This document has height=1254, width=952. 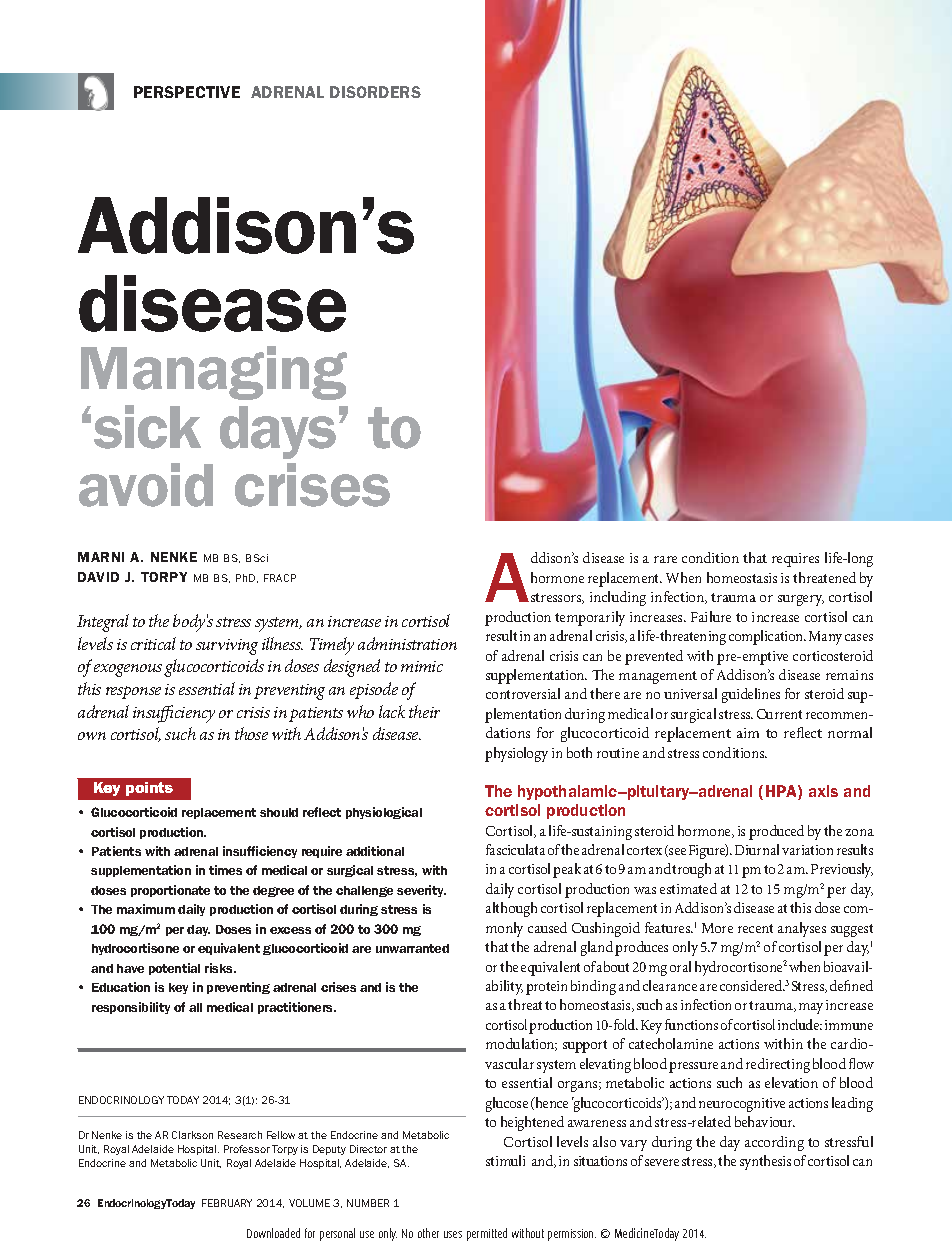 What do you see at coordinates (511, 909) in the document?
I see `although` at bounding box center [511, 909].
